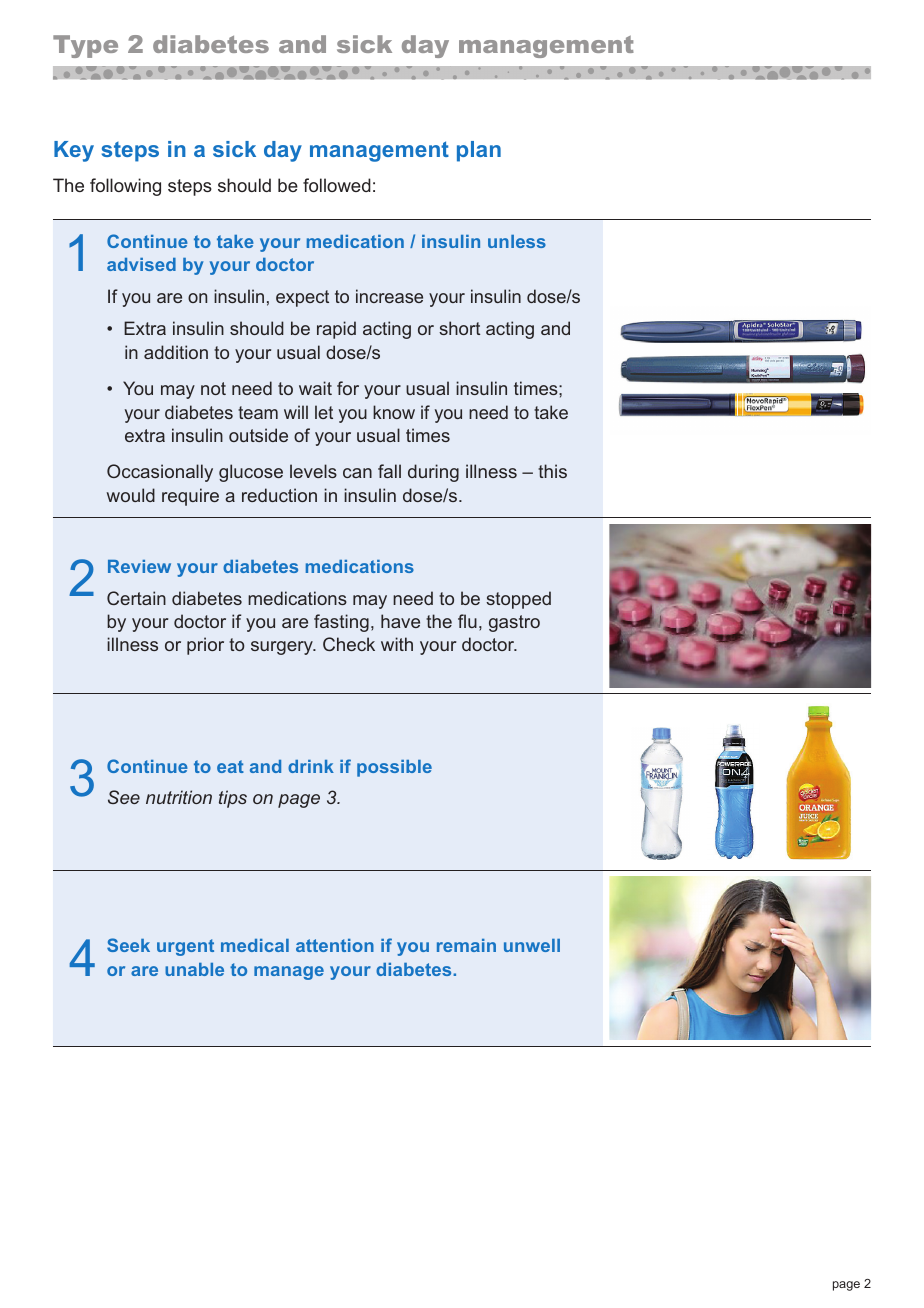 The height and width of the page is (1308, 924). I want to click on expect, so click(302, 298).
